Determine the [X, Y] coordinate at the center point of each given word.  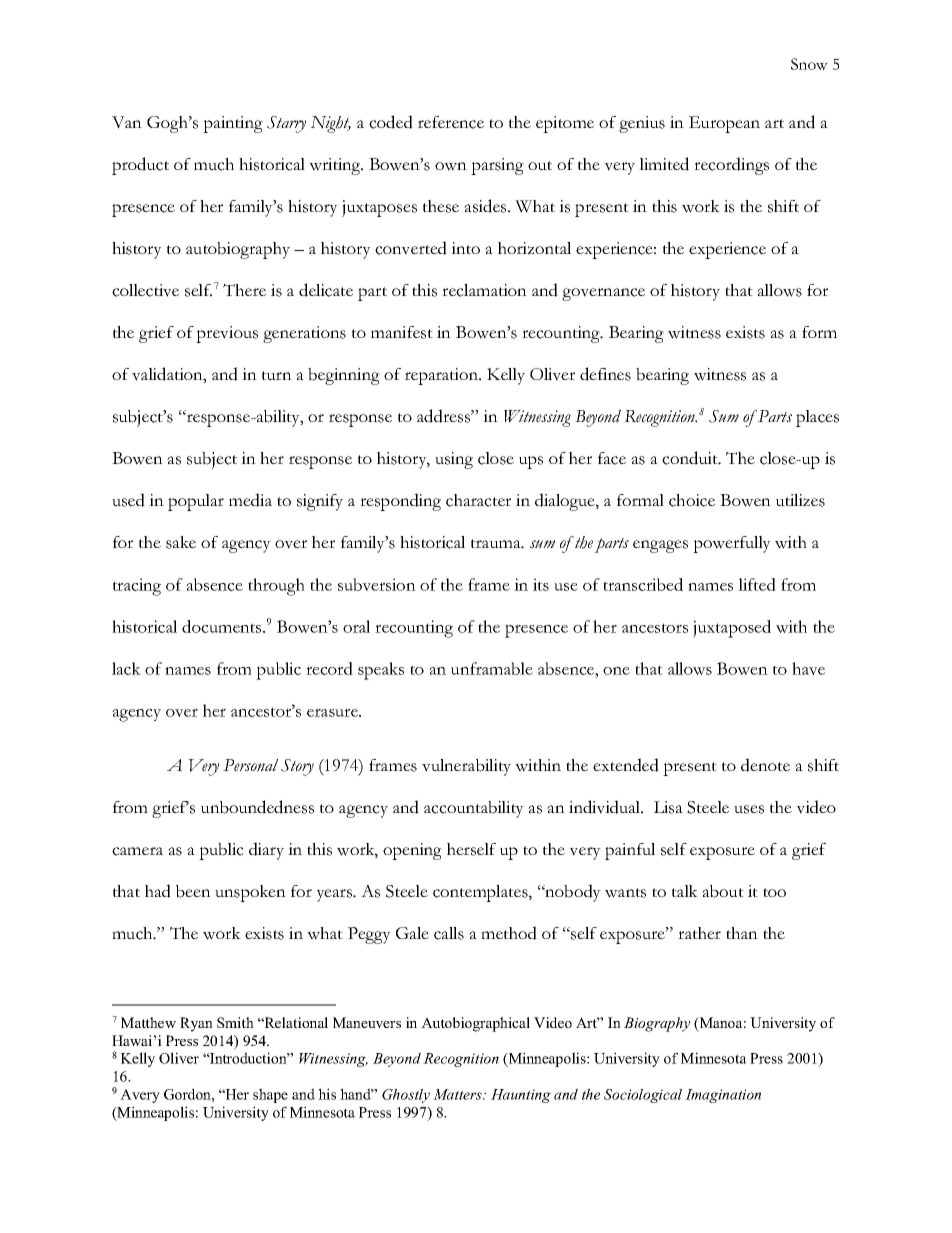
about [723, 891]
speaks [381, 671]
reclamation [484, 290]
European [724, 124]
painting [233, 124]
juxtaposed [732, 629]
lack [126, 668]
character [478, 500]
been [193, 891]
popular [196, 502]
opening [412, 851]
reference [451, 122]
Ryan [196, 1024]
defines [605, 374]
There [244, 290]
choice [692, 500]
